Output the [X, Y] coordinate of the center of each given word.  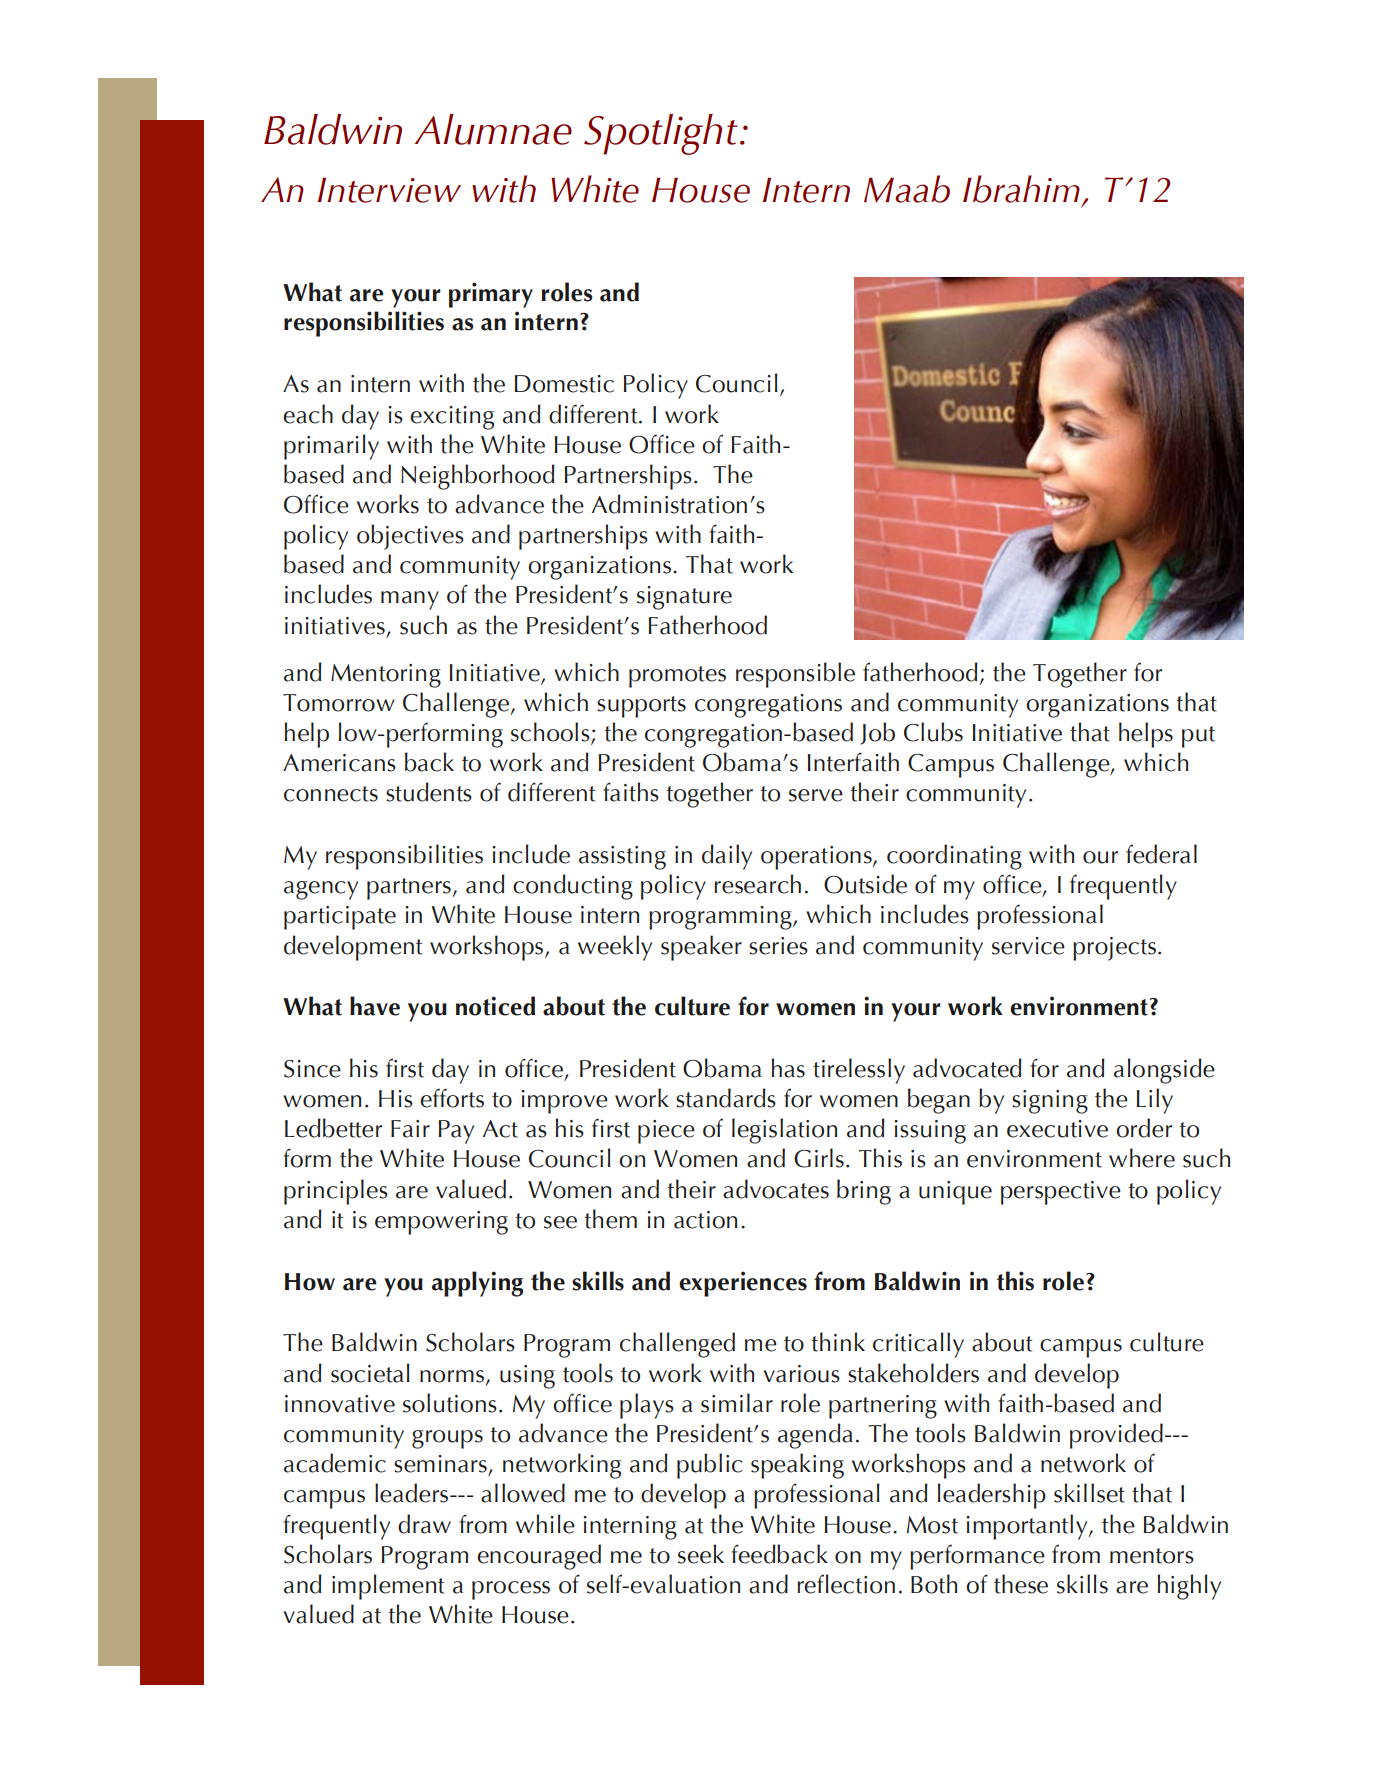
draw [424, 1524]
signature [684, 598]
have [375, 1006]
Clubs [933, 732]
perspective [1061, 1193]
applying [477, 1284]
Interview [389, 190]
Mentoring [386, 676]
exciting [452, 418]
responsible [795, 675]
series [778, 946]
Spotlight [661, 134]
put [1198, 737]
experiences [743, 1284]
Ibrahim [1021, 189]
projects [1114, 949]
